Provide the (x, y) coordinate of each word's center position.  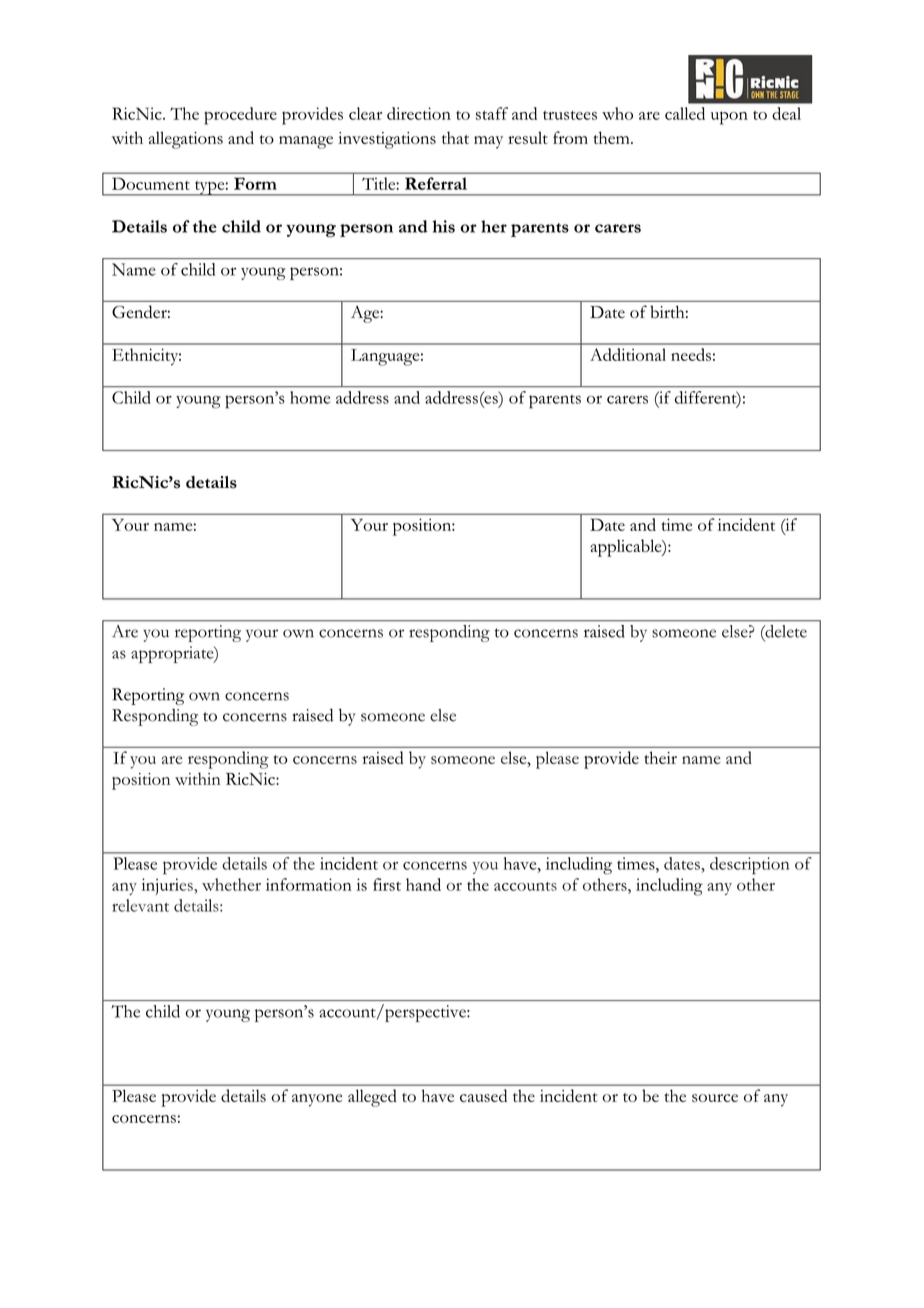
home (310, 397)
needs (691, 354)
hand (423, 884)
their (660, 757)
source (715, 1098)
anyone (317, 1100)
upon (729, 118)
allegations (186, 140)
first (387, 884)
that (455, 137)
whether (231, 884)
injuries (168, 886)
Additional (628, 354)
